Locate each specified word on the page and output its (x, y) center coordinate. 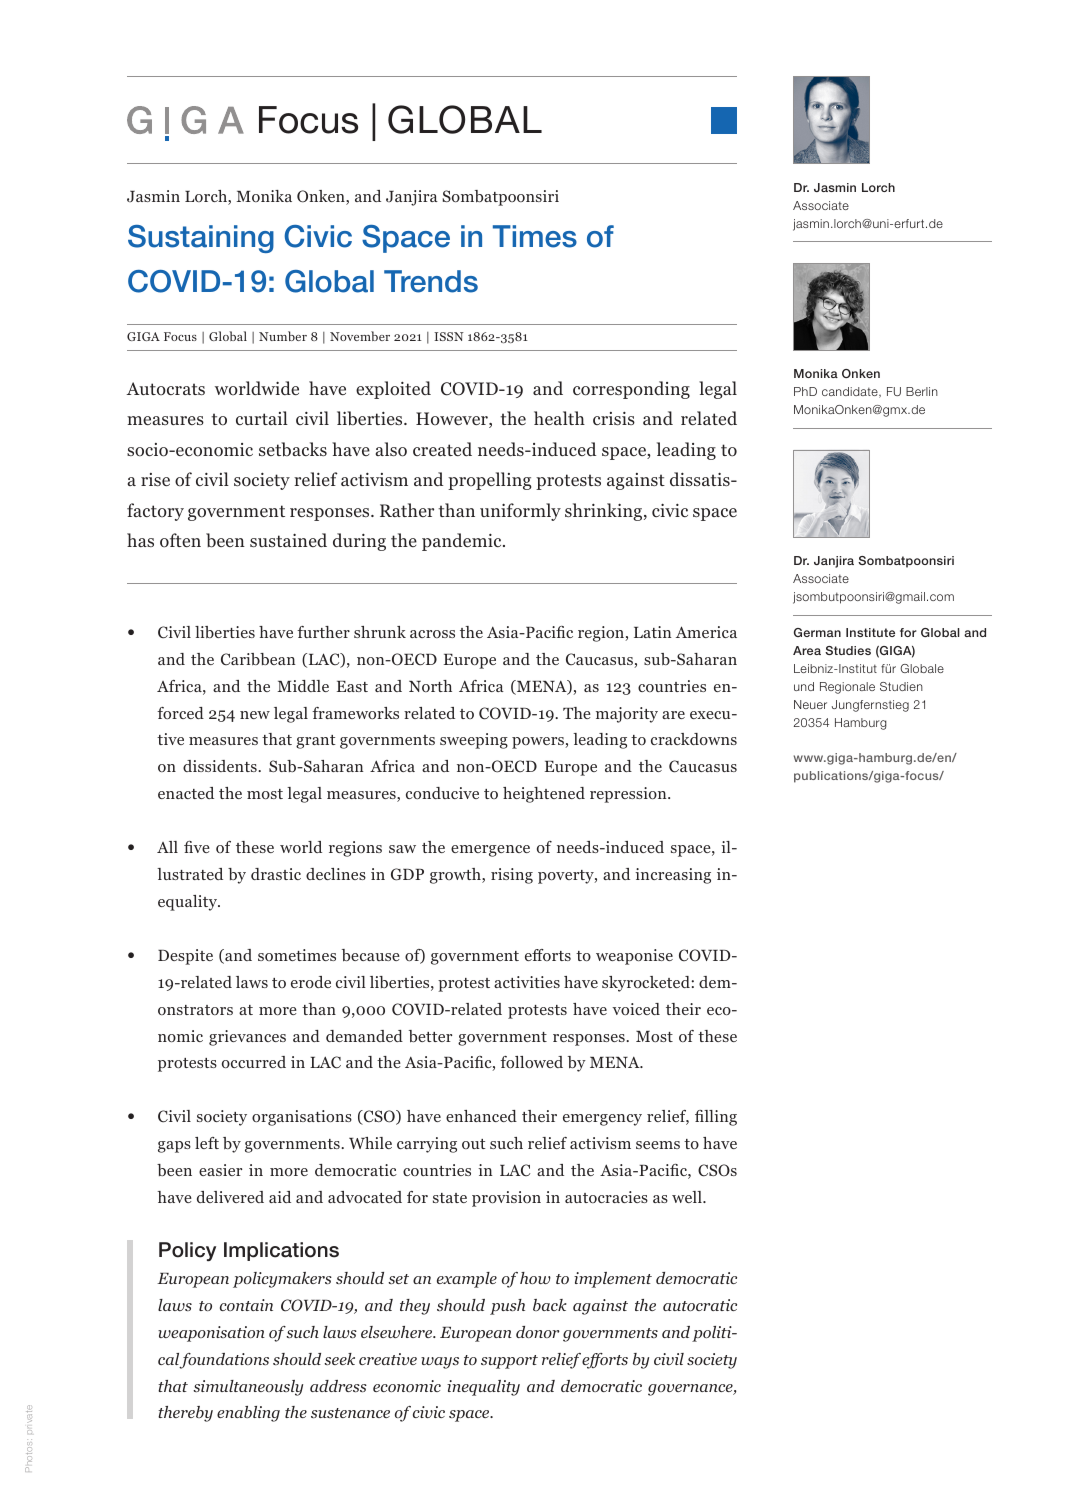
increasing (673, 876)
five (197, 847)
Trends (431, 281)
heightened (544, 795)
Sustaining (201, 239)
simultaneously (248, 1388)
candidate (851, 392)
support (509, 1362)
